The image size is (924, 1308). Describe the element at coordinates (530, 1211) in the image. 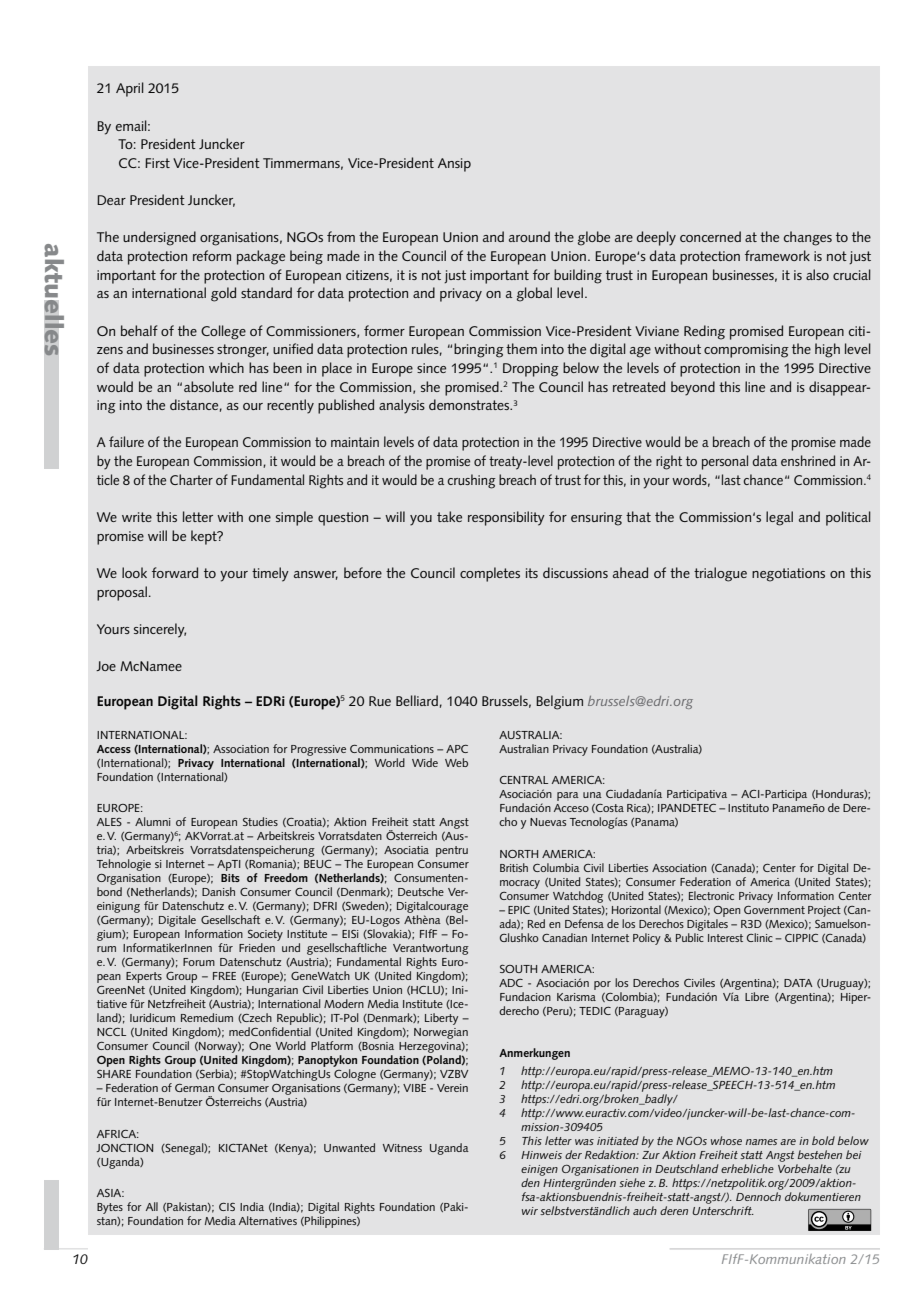

I see `wir` at that location.
